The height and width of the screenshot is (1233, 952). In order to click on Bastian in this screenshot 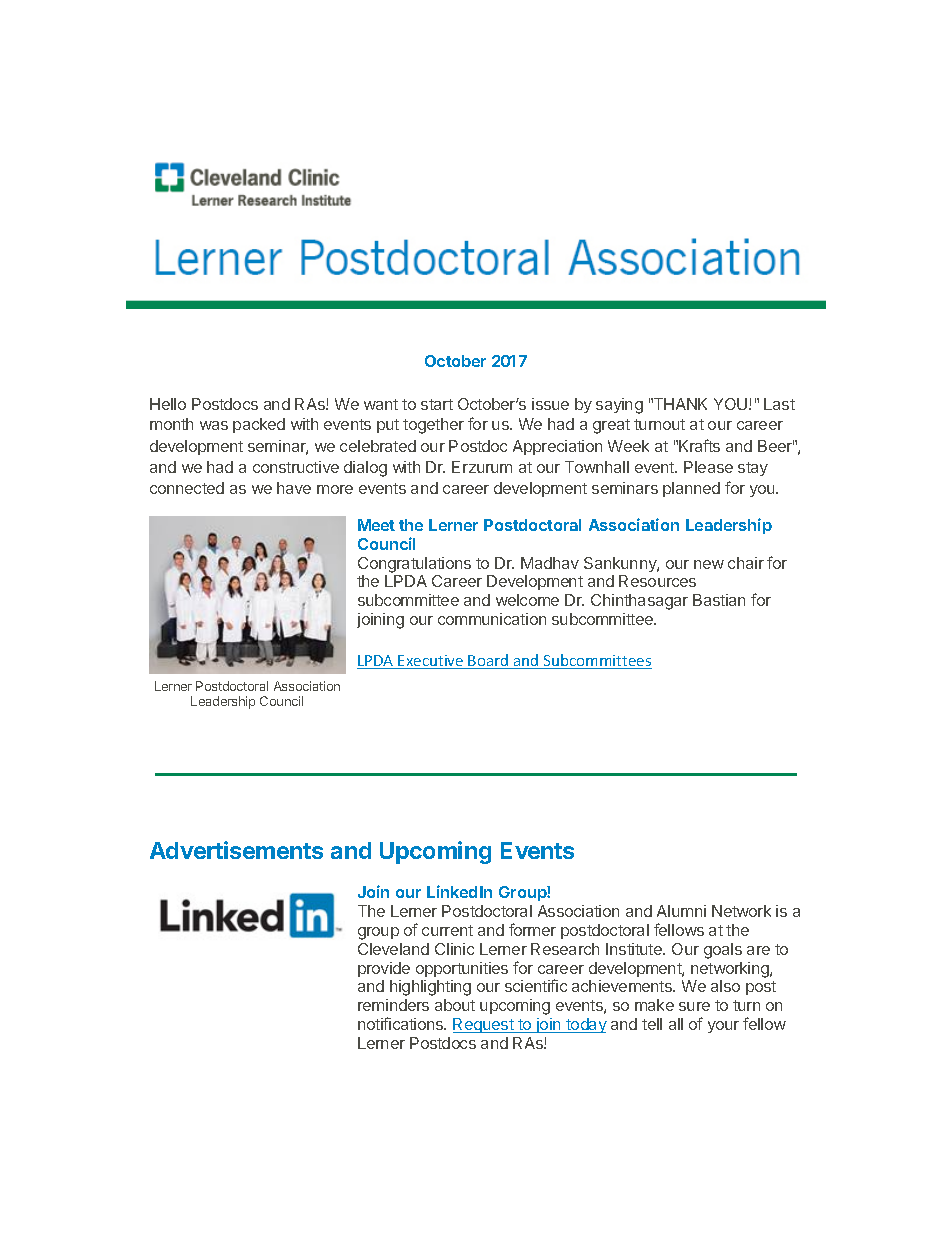, I will do `click(719, 600)`.
